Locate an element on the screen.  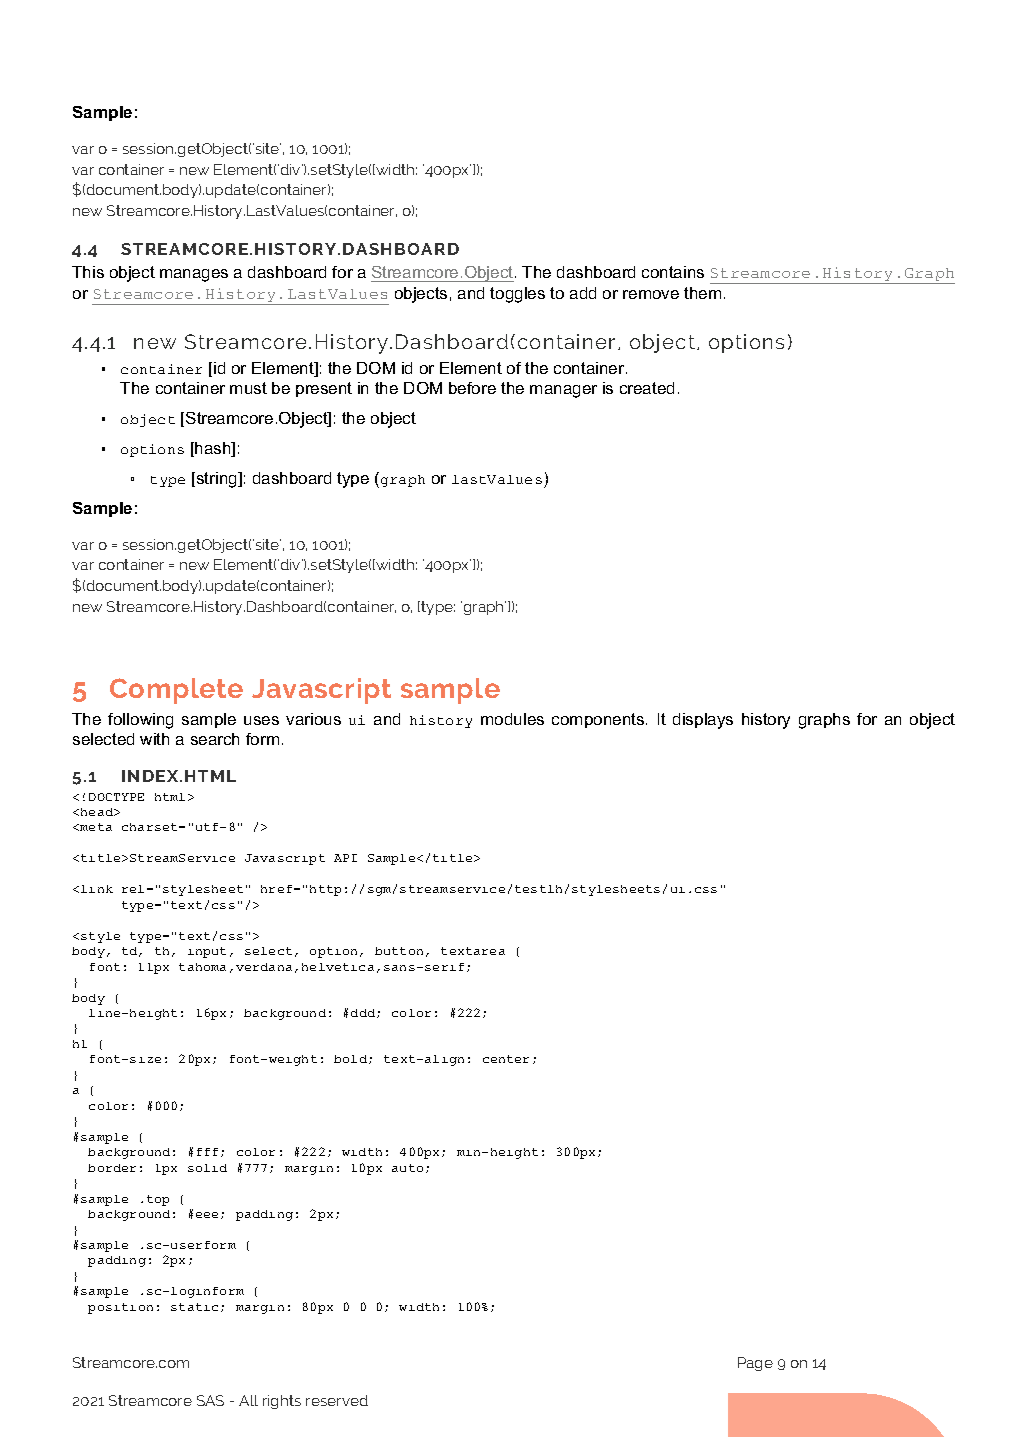
API is located at coordinates (345, 858).
